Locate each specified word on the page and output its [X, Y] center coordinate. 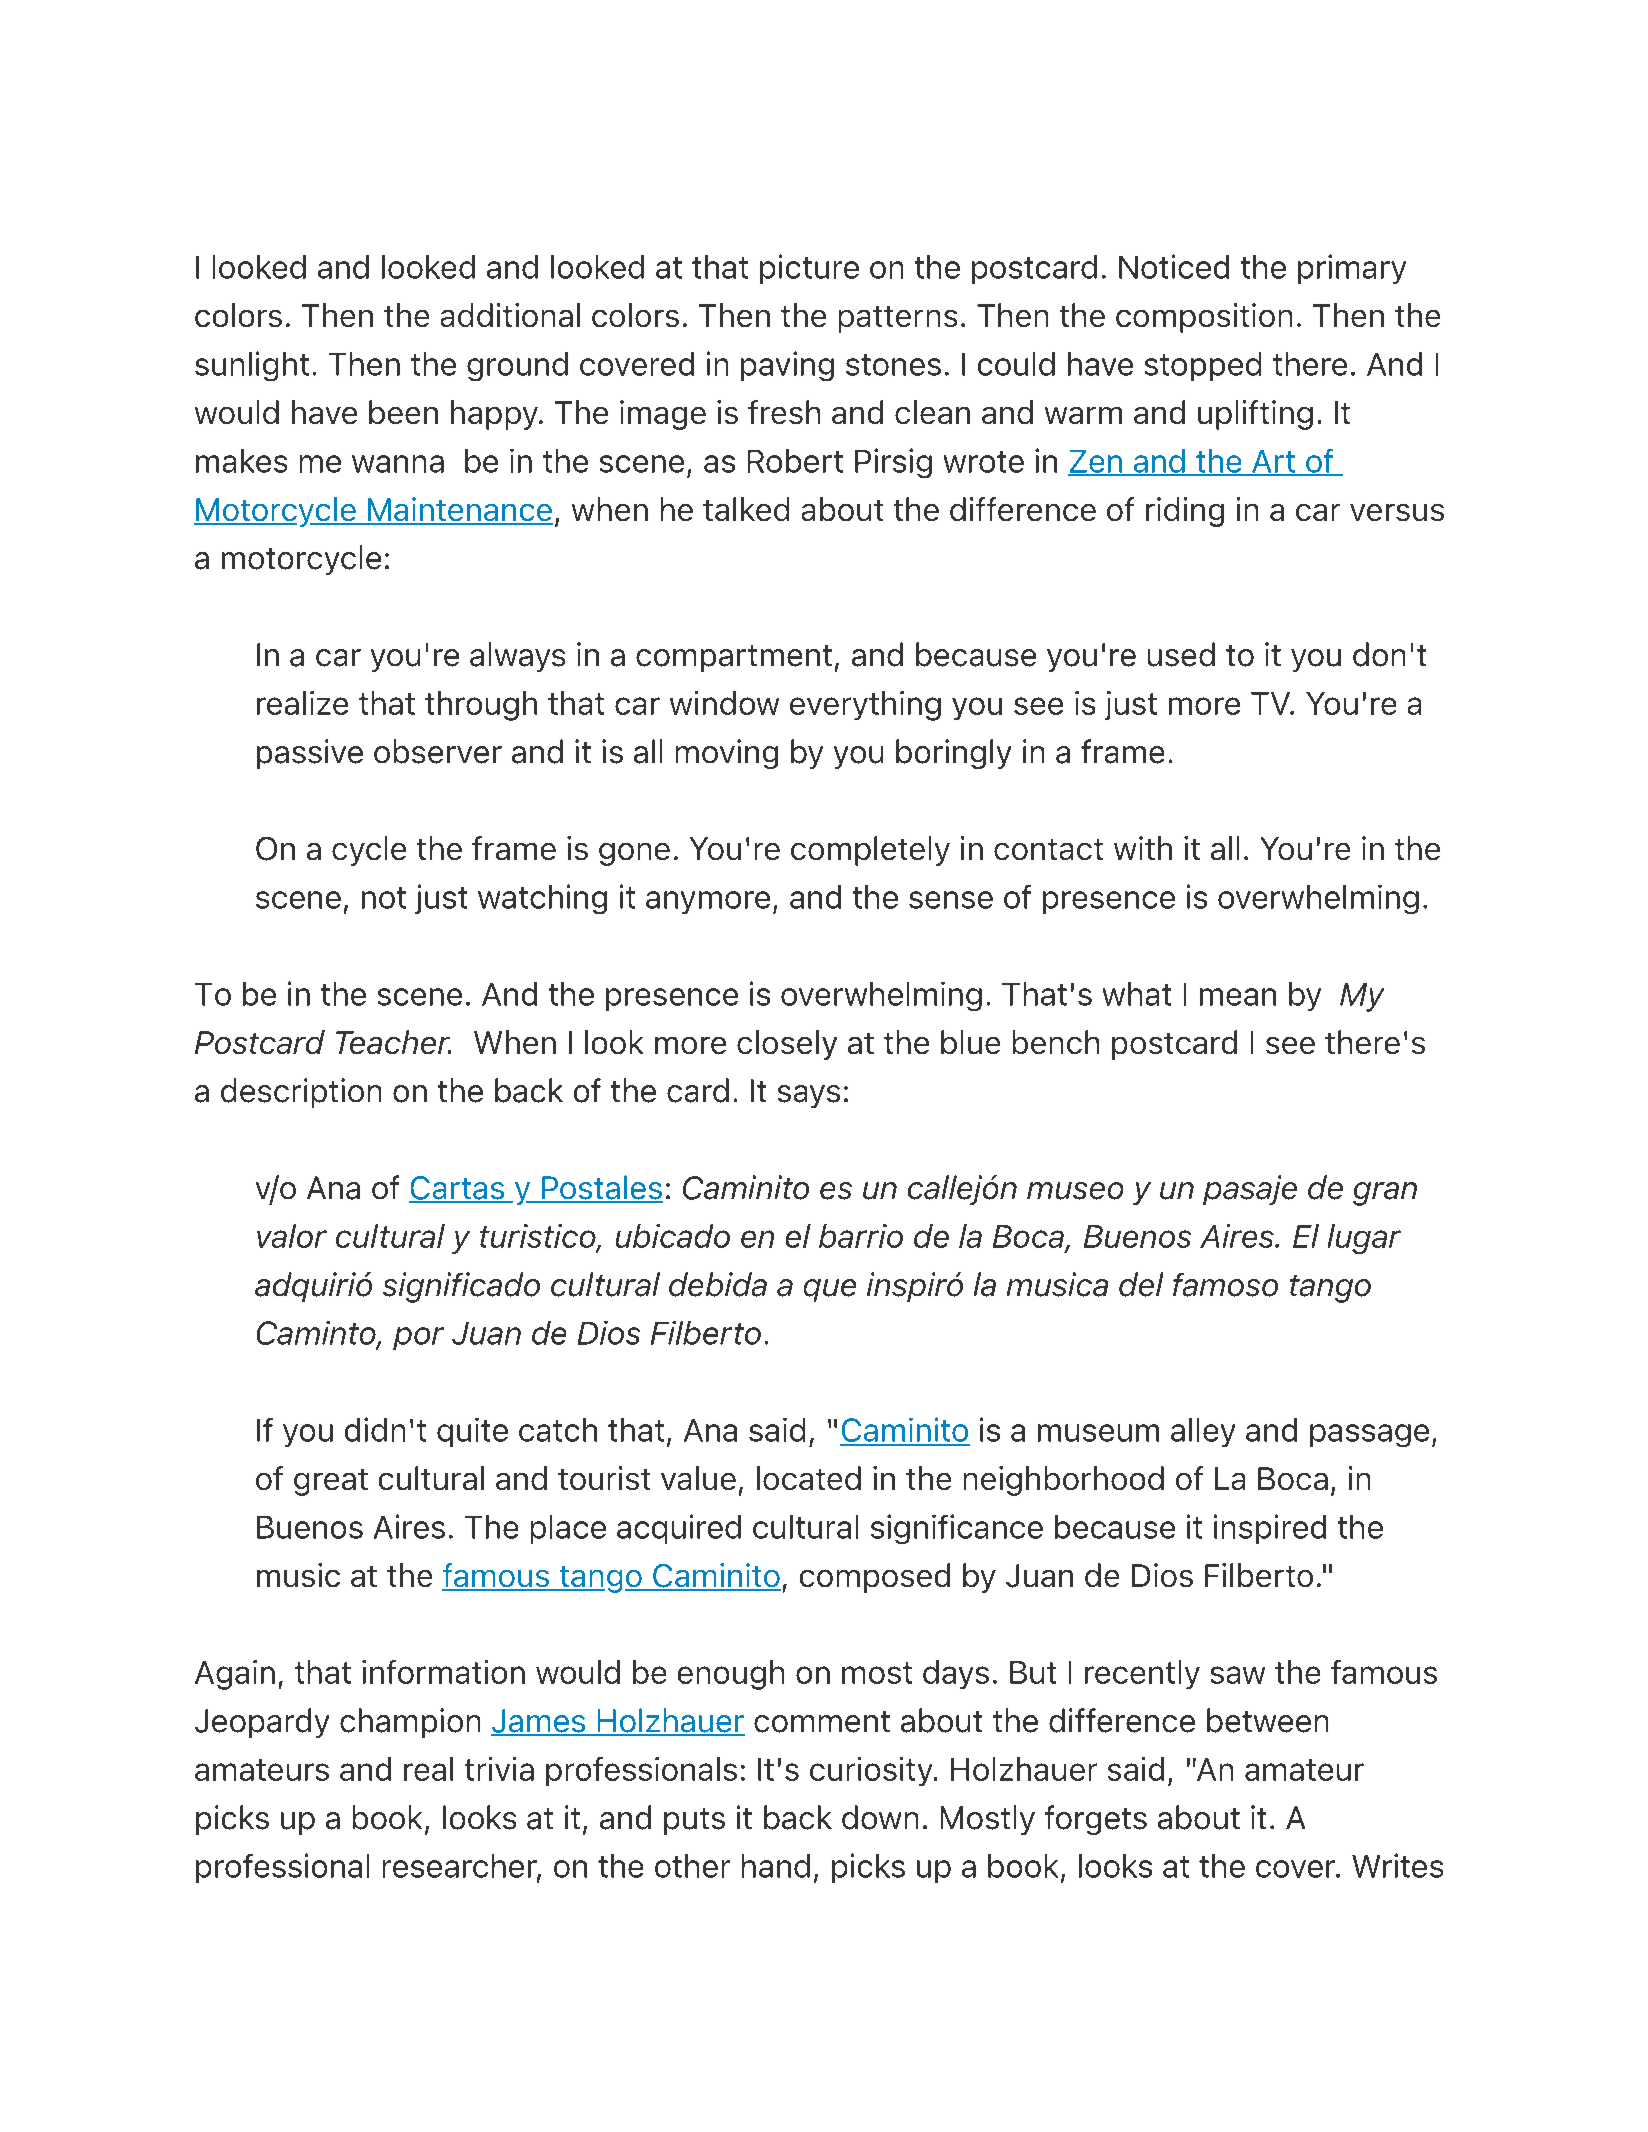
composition [1204, 318]
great [331, 1482]
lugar [1364, 1239]
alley [1203, 1432]
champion [410, 1723]
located [809, 1478]
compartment [734, 658]
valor [292, 1236]
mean [1238, 997]
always [517, 657]
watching [542, 899]
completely [870, 851]
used [1181, 654]
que [830, 1290]
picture [809, 269]
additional [510, 315]
